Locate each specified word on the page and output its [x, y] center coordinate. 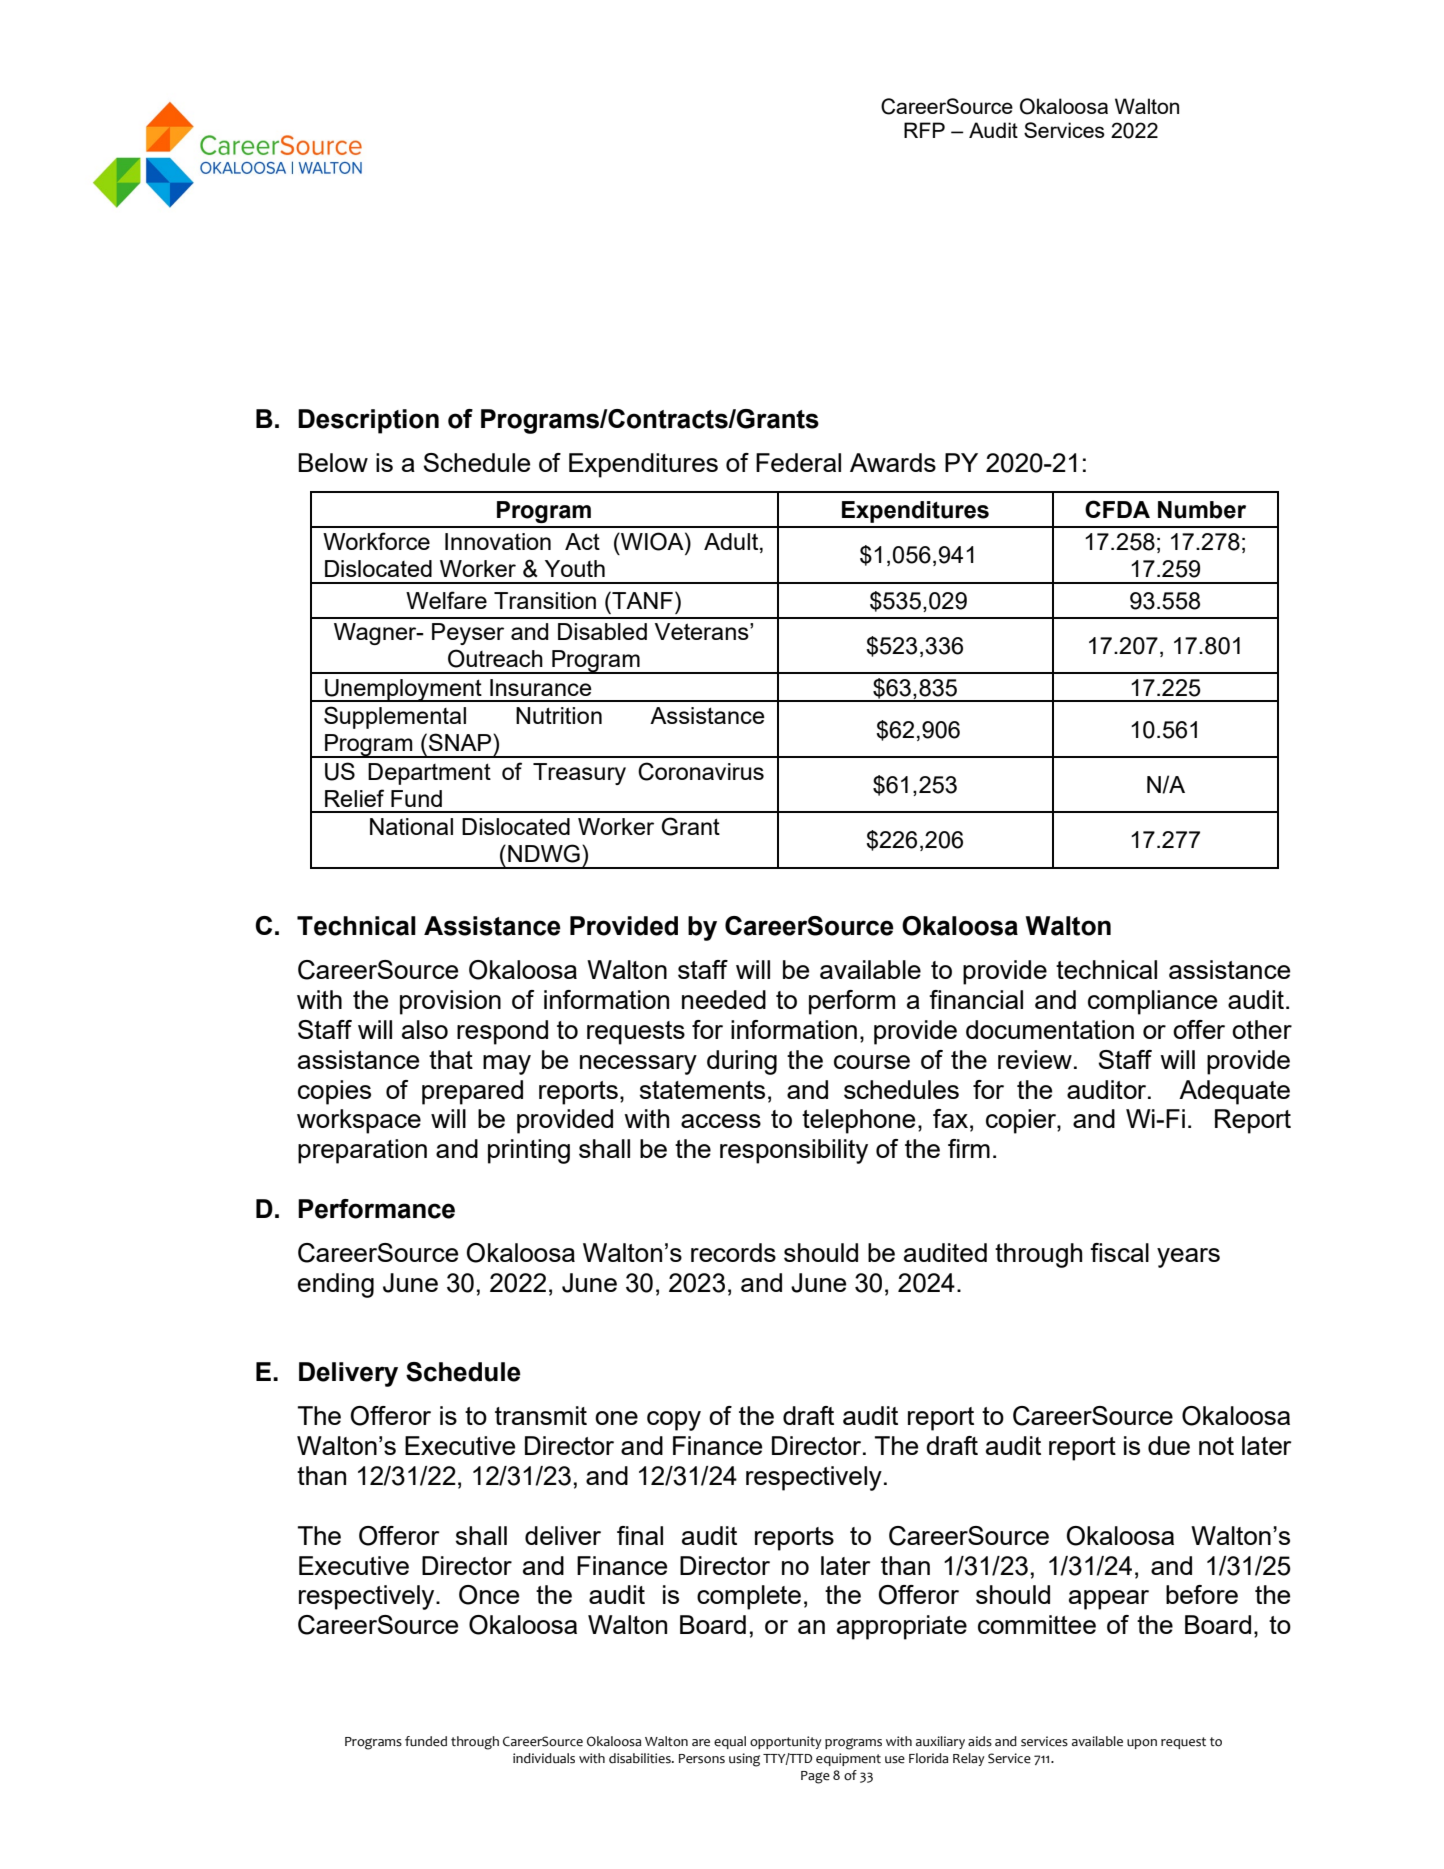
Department [429, 774]
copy [674, 1421]
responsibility [794, 1151]
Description [368, 421]
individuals [544, 1758]
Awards [893, 462]
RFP [924, 130]
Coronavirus [701, 771]
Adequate [1234, 1092]
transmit [541, 1415]
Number [1202, 510]
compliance [1152, 1002]
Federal [798, 462]
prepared [472, 1092]
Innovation [498, 541]
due [1169, 1445]
